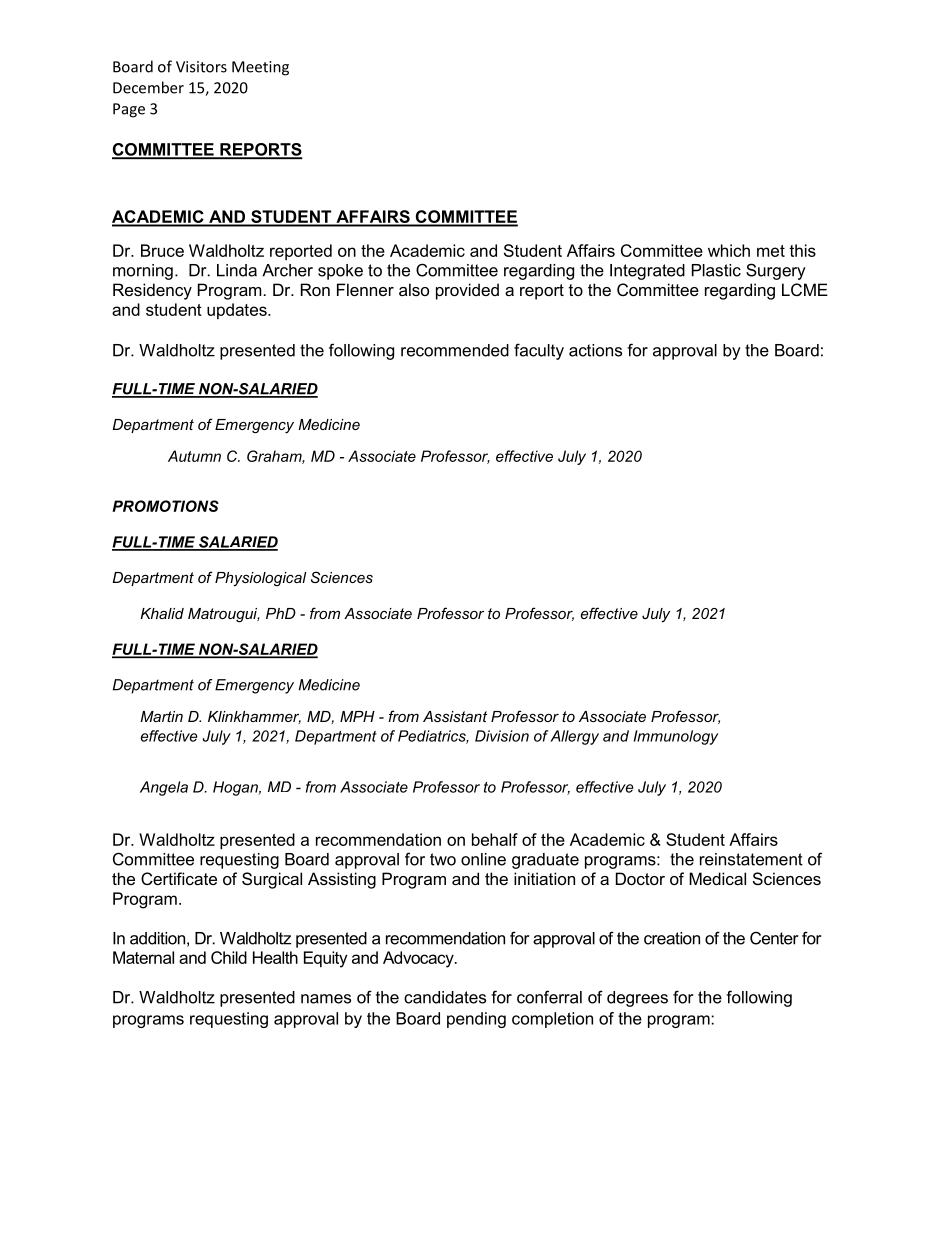 The width and height of the screenshot is (952, 1233). I want to click on which, so click(729, 250).
